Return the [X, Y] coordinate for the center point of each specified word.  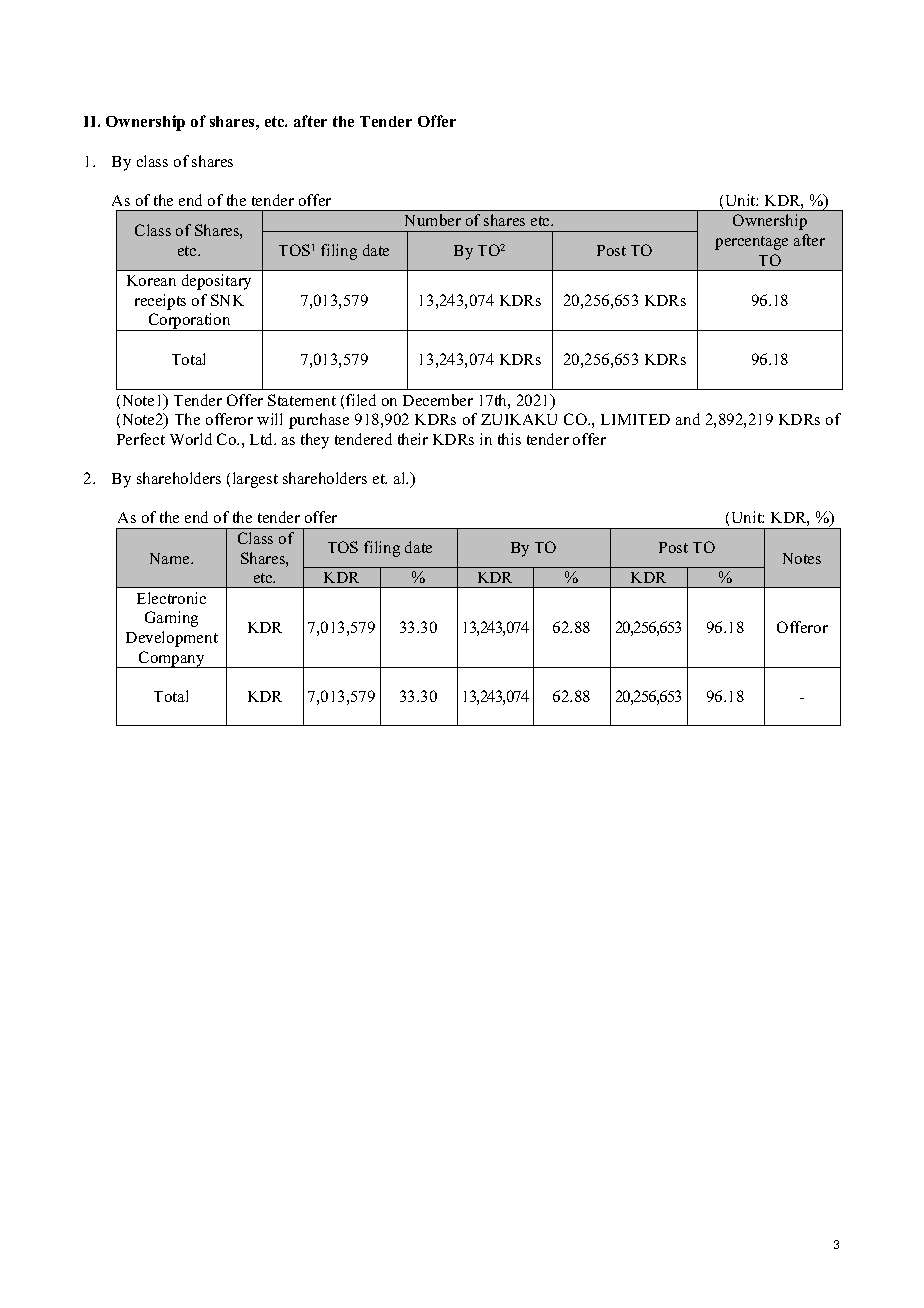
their [413, 439]
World [191, 439]
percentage [751, 243]
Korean [151, 280]
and [688, 419]
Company [172, 659]
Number [433, 220]
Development [172, 639]
